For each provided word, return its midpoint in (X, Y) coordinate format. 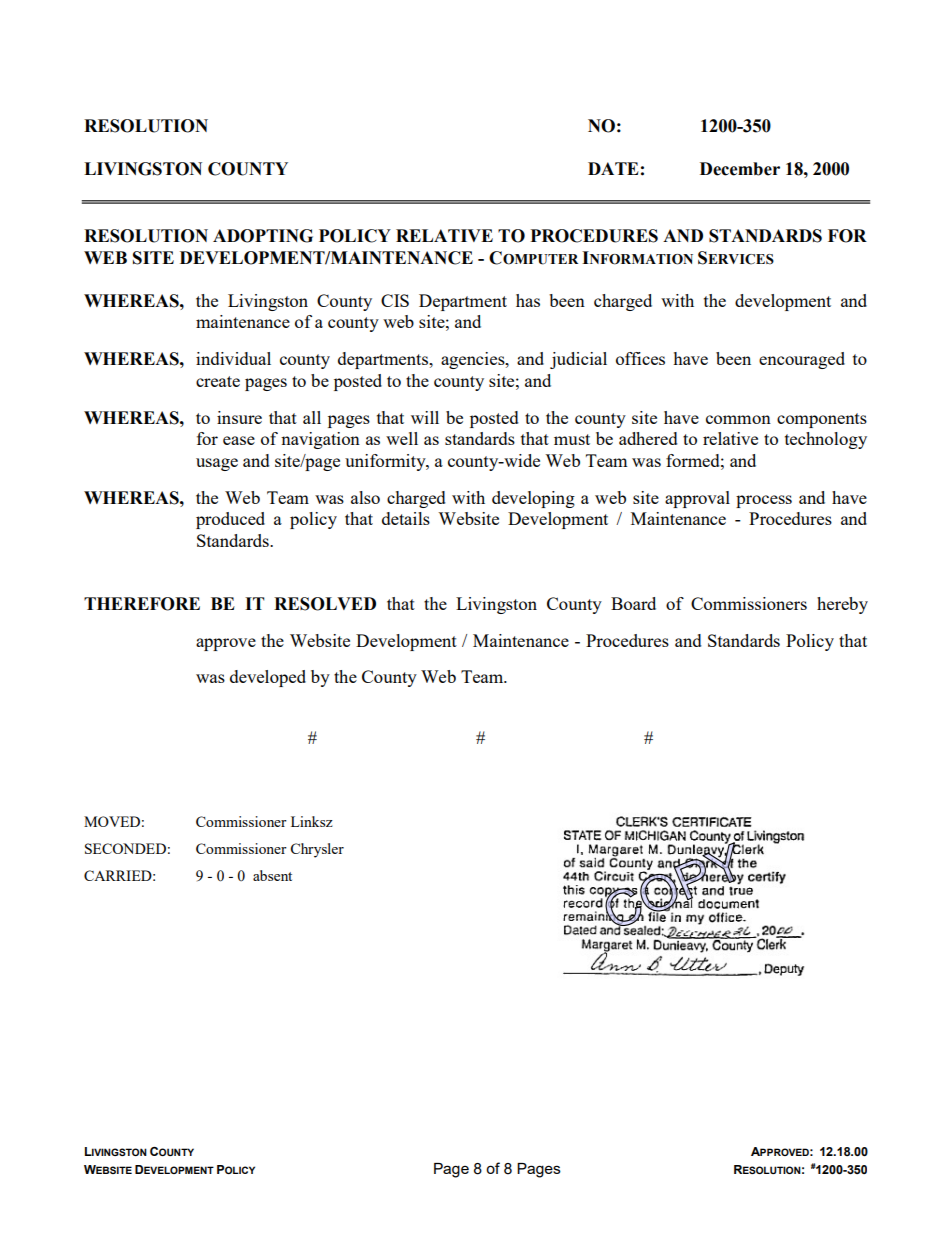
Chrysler (317, 850)
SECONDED (125, 848)
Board (633, 603)
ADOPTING (263, 236)
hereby (842, 605)
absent (272, 875)
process (764, 501)
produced (230, 520)
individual (233, 358)
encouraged (802, 360)
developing (533, 499)
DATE (613, 168)
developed (268, 678)
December (740, 169)
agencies (474, 360)
